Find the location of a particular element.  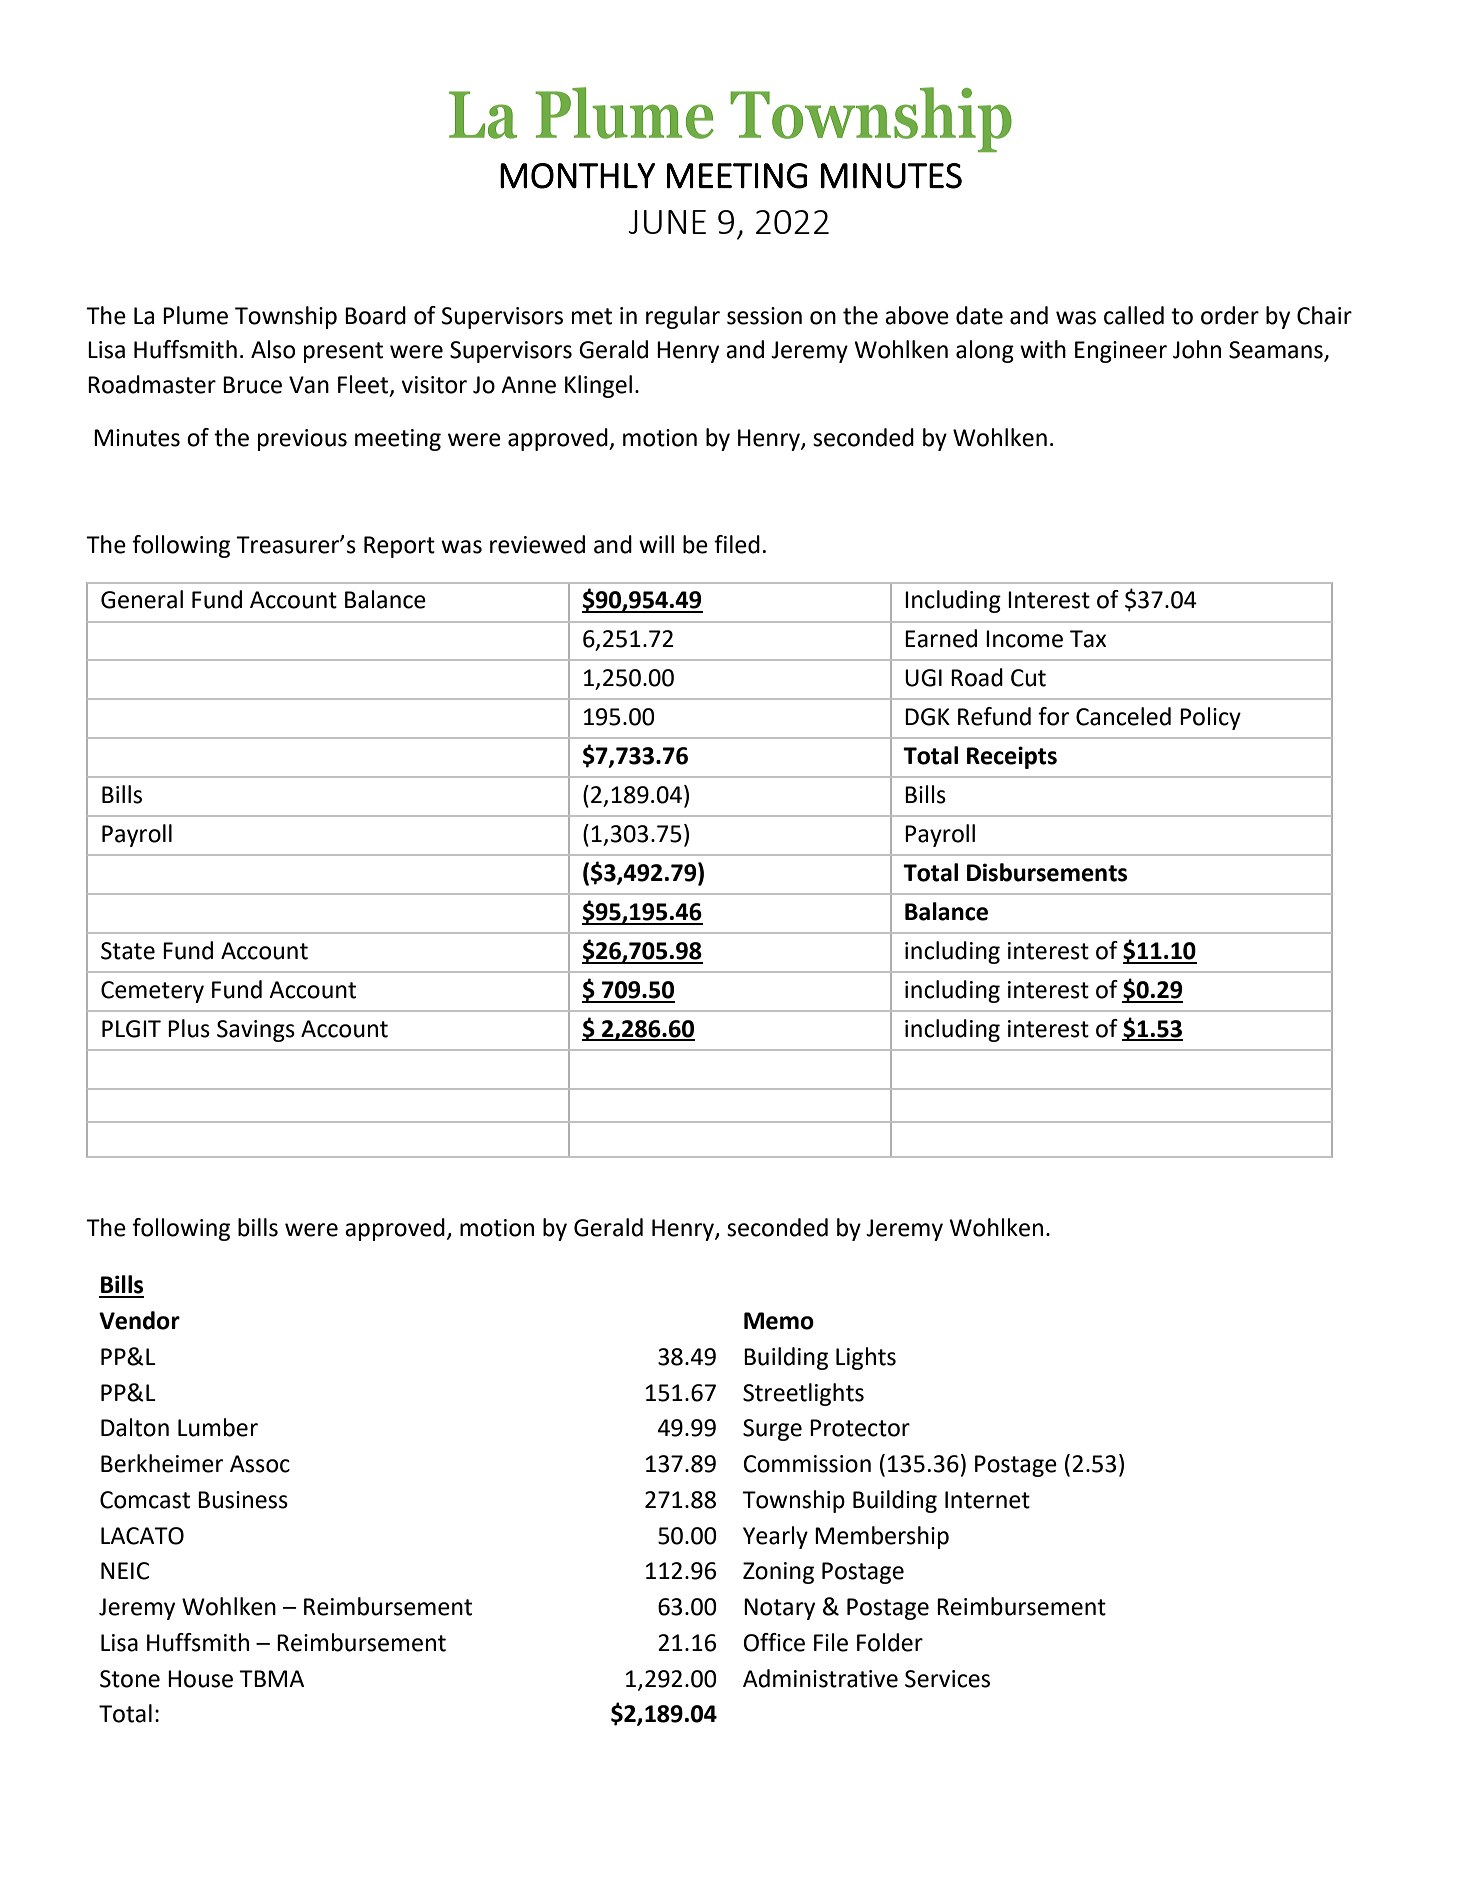

Disbursements is located at coordinates (1047, 872).
